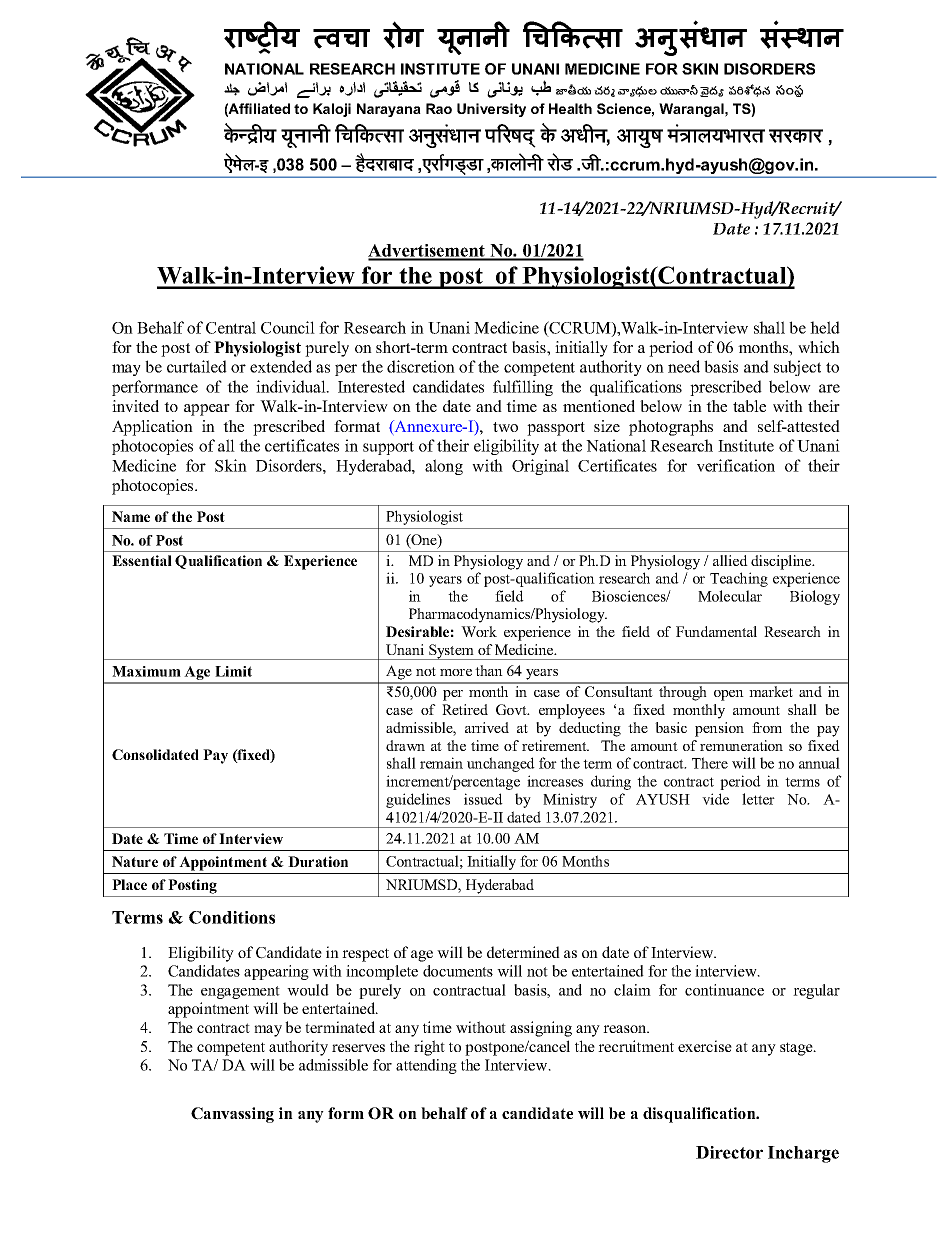 The height and width of the screenshot is (1233, 952). Describe the element at coordinates (716, 631) in the screenshot. I see `Fundamental` at that location.
